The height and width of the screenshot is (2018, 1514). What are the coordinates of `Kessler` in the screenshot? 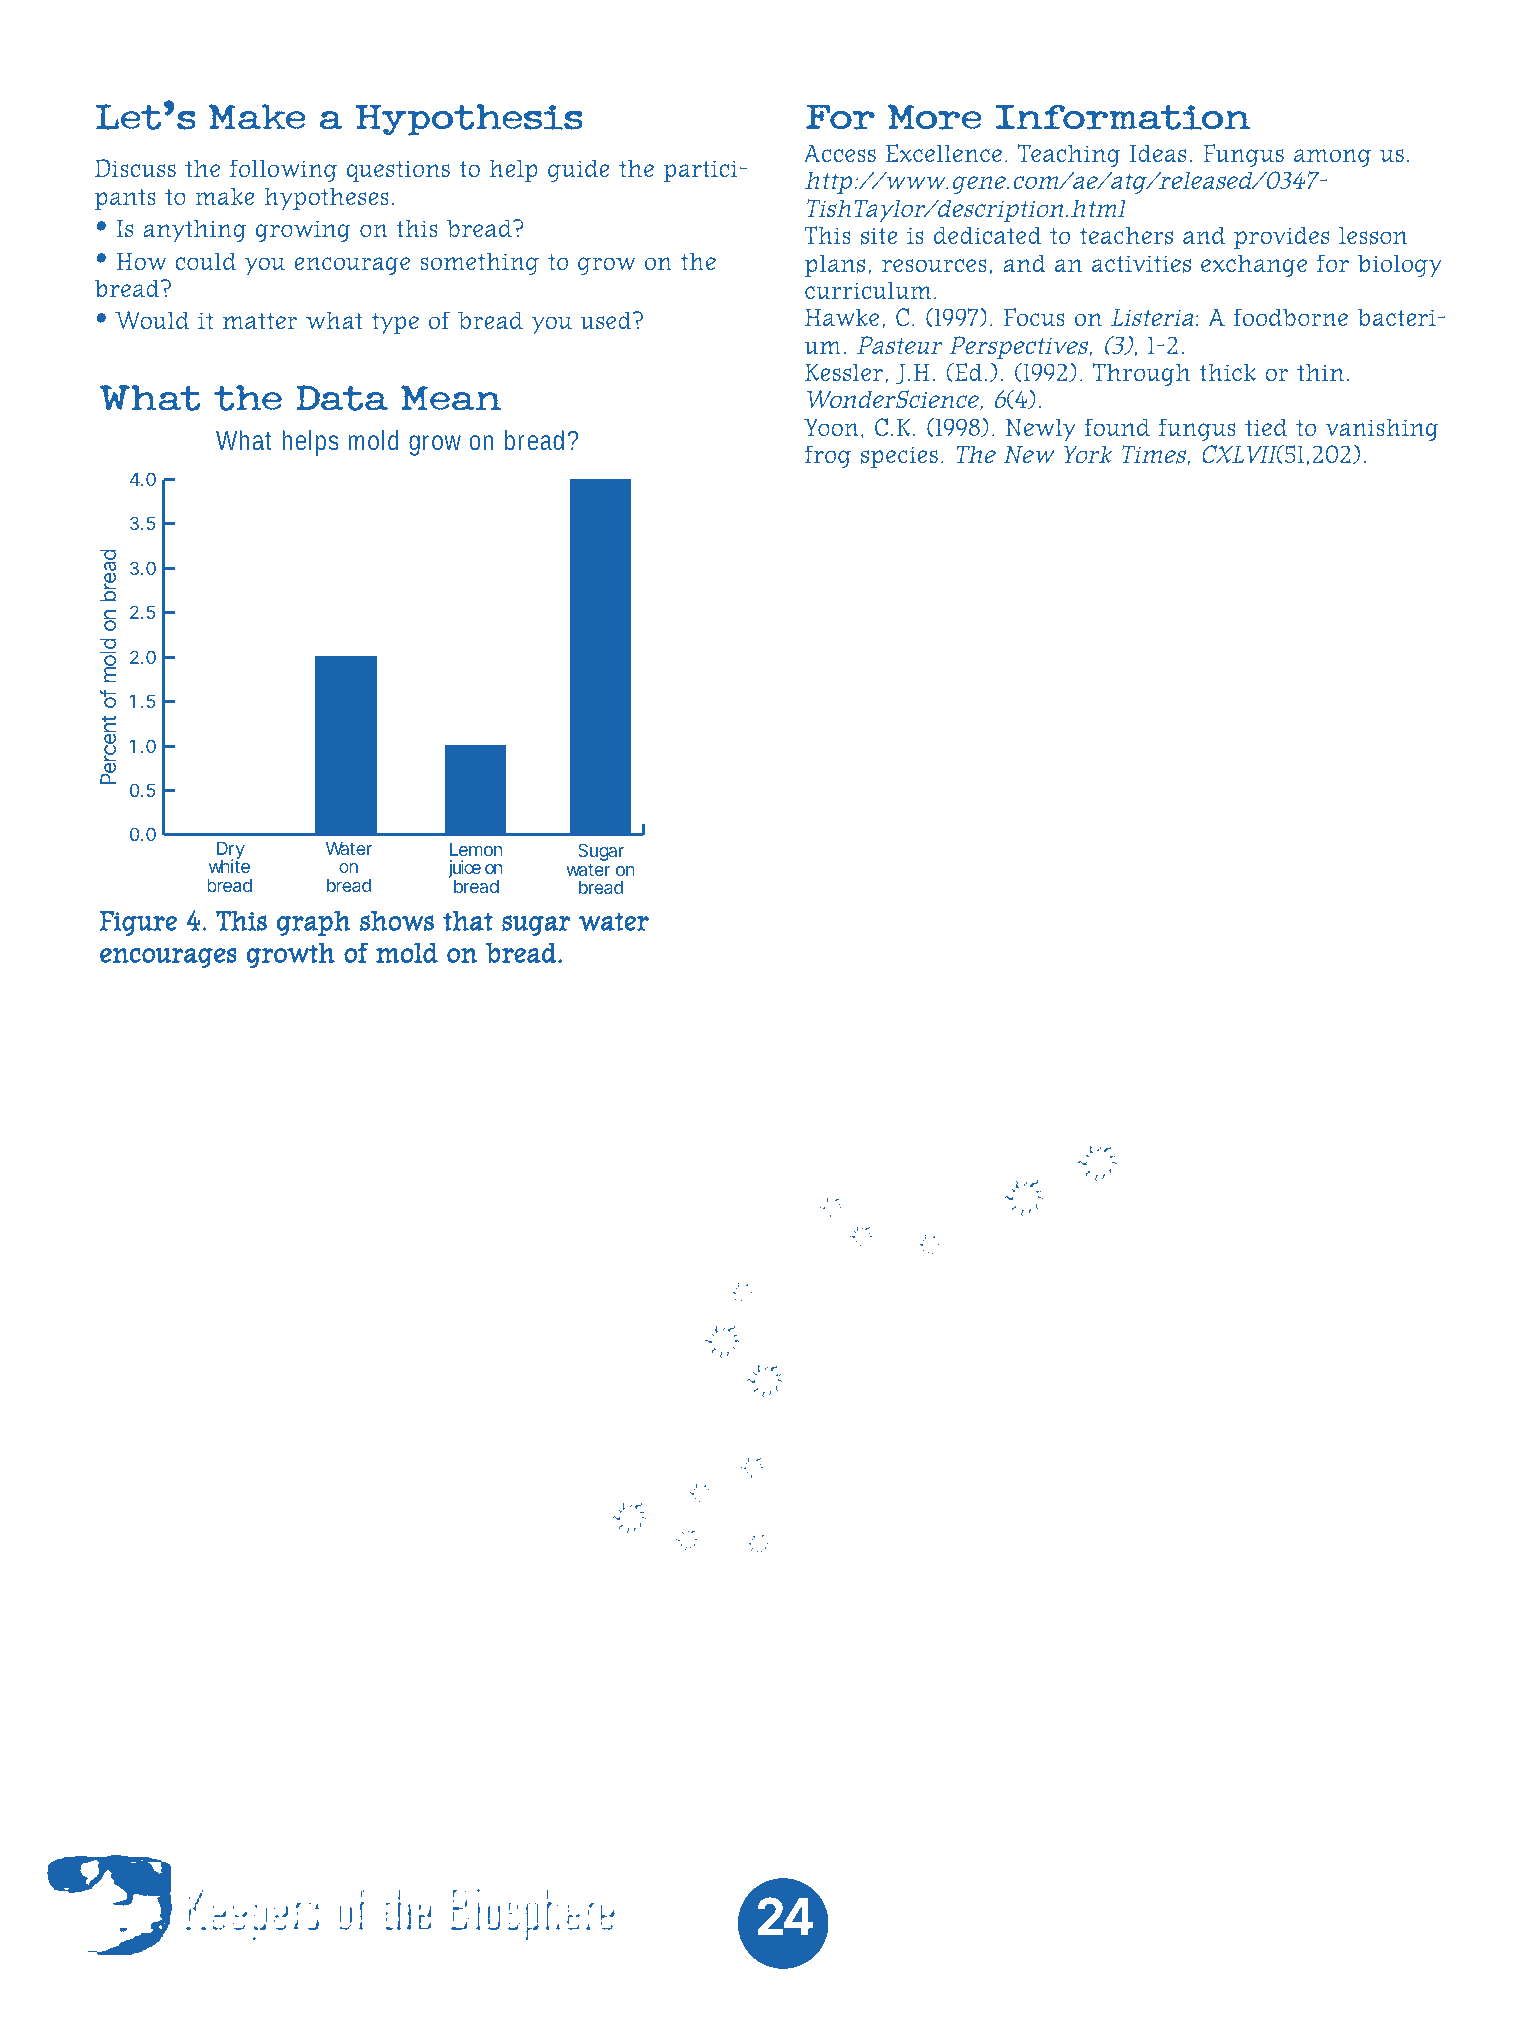 It's located at (844, 372).
